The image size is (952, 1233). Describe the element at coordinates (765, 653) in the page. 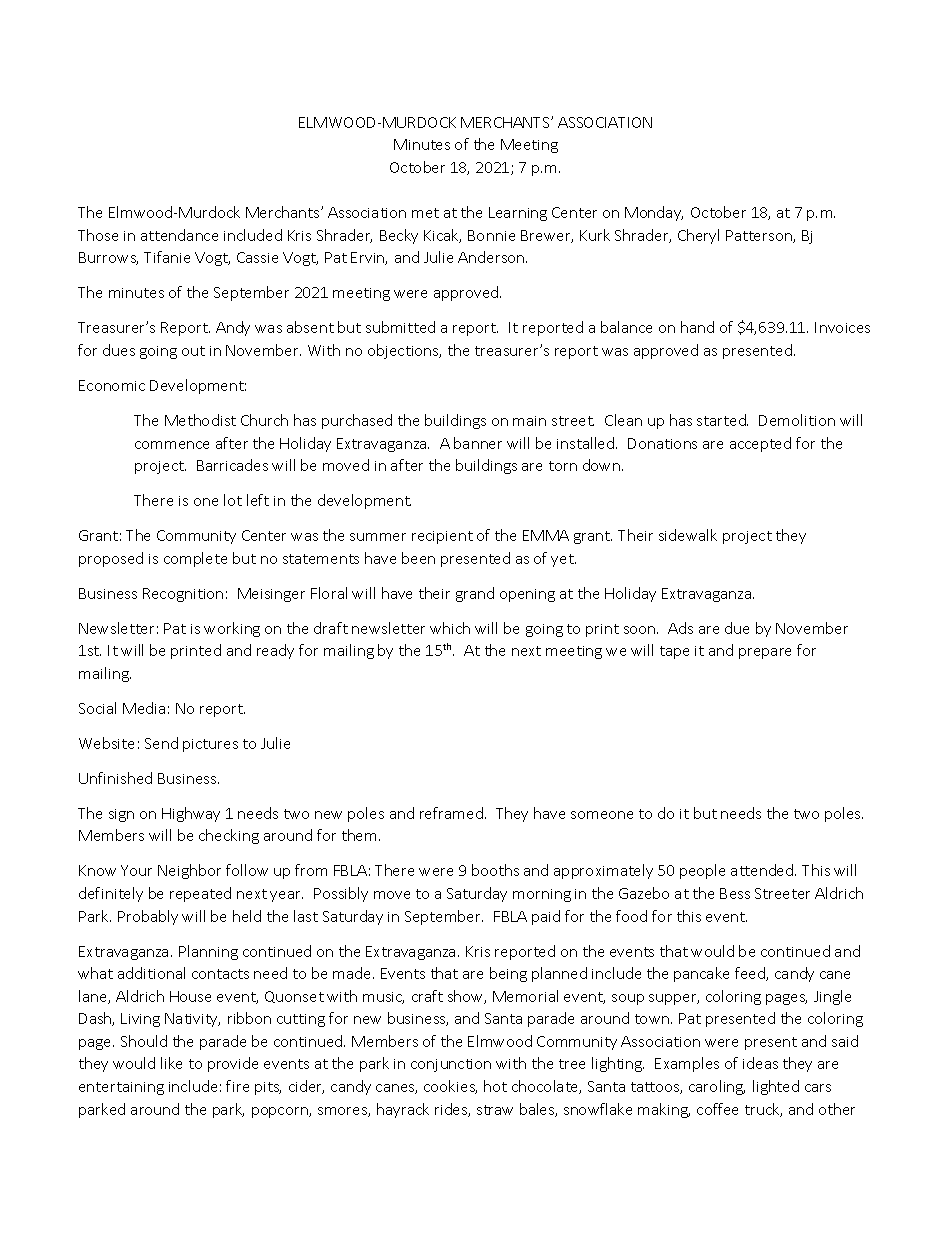

I see `prepare` at that location.
